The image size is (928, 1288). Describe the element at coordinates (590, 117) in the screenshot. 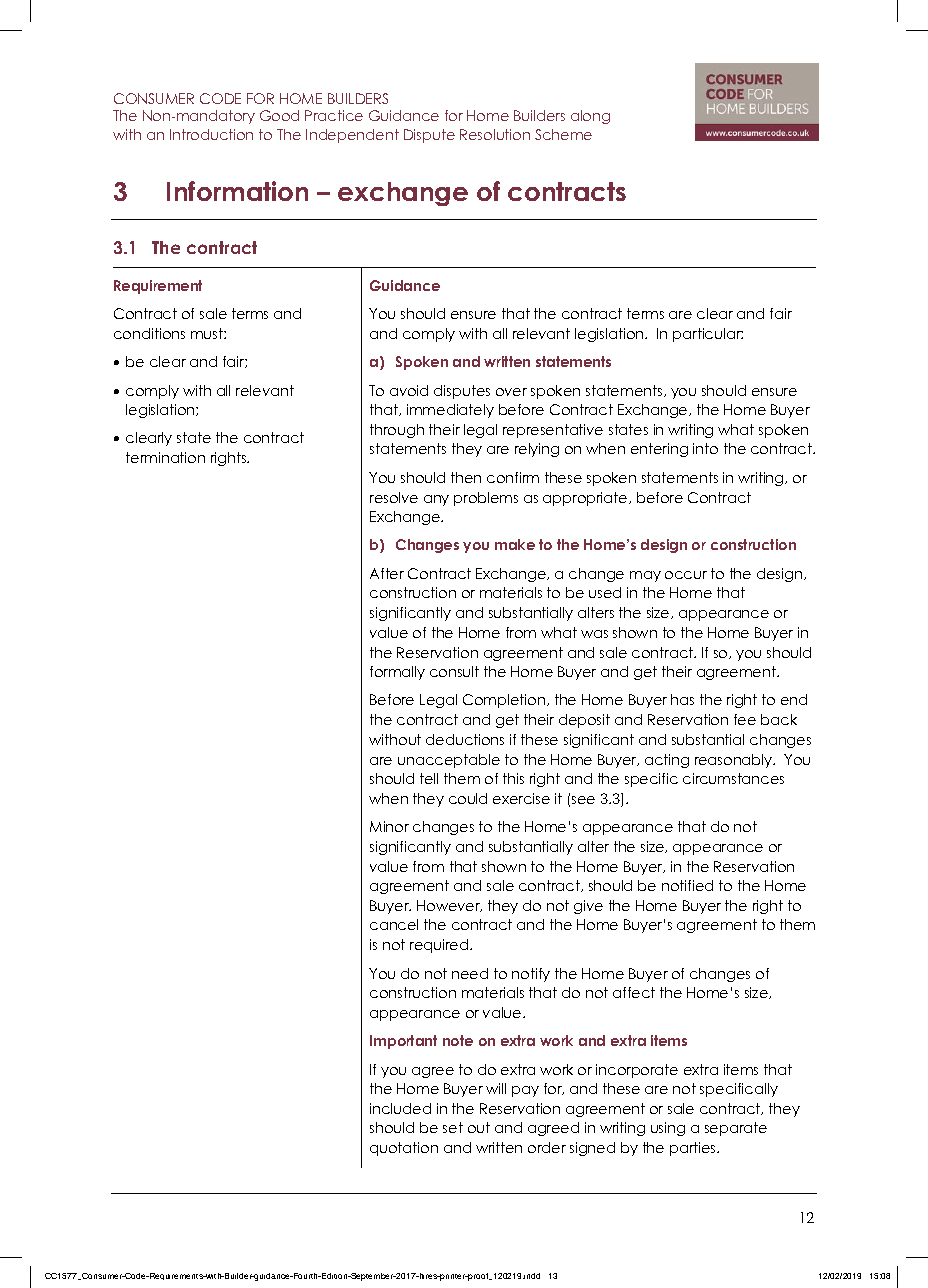

I see `along` at that location.
